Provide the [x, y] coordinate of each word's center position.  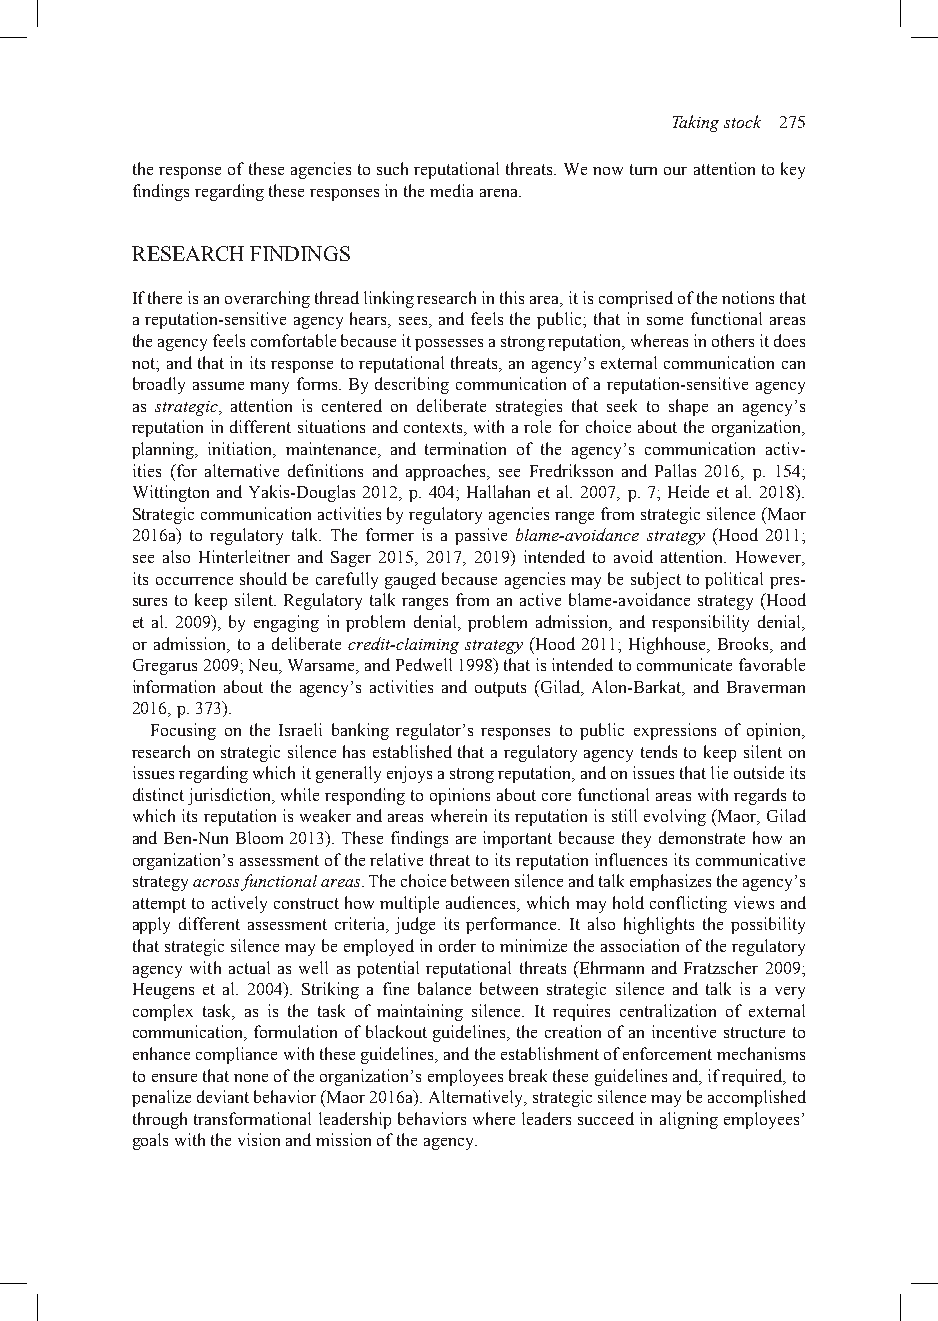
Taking [696, 123]
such [392, 168]
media [451, 190]
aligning [689, 1120]
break [528, 1075]
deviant [223, 1096]
